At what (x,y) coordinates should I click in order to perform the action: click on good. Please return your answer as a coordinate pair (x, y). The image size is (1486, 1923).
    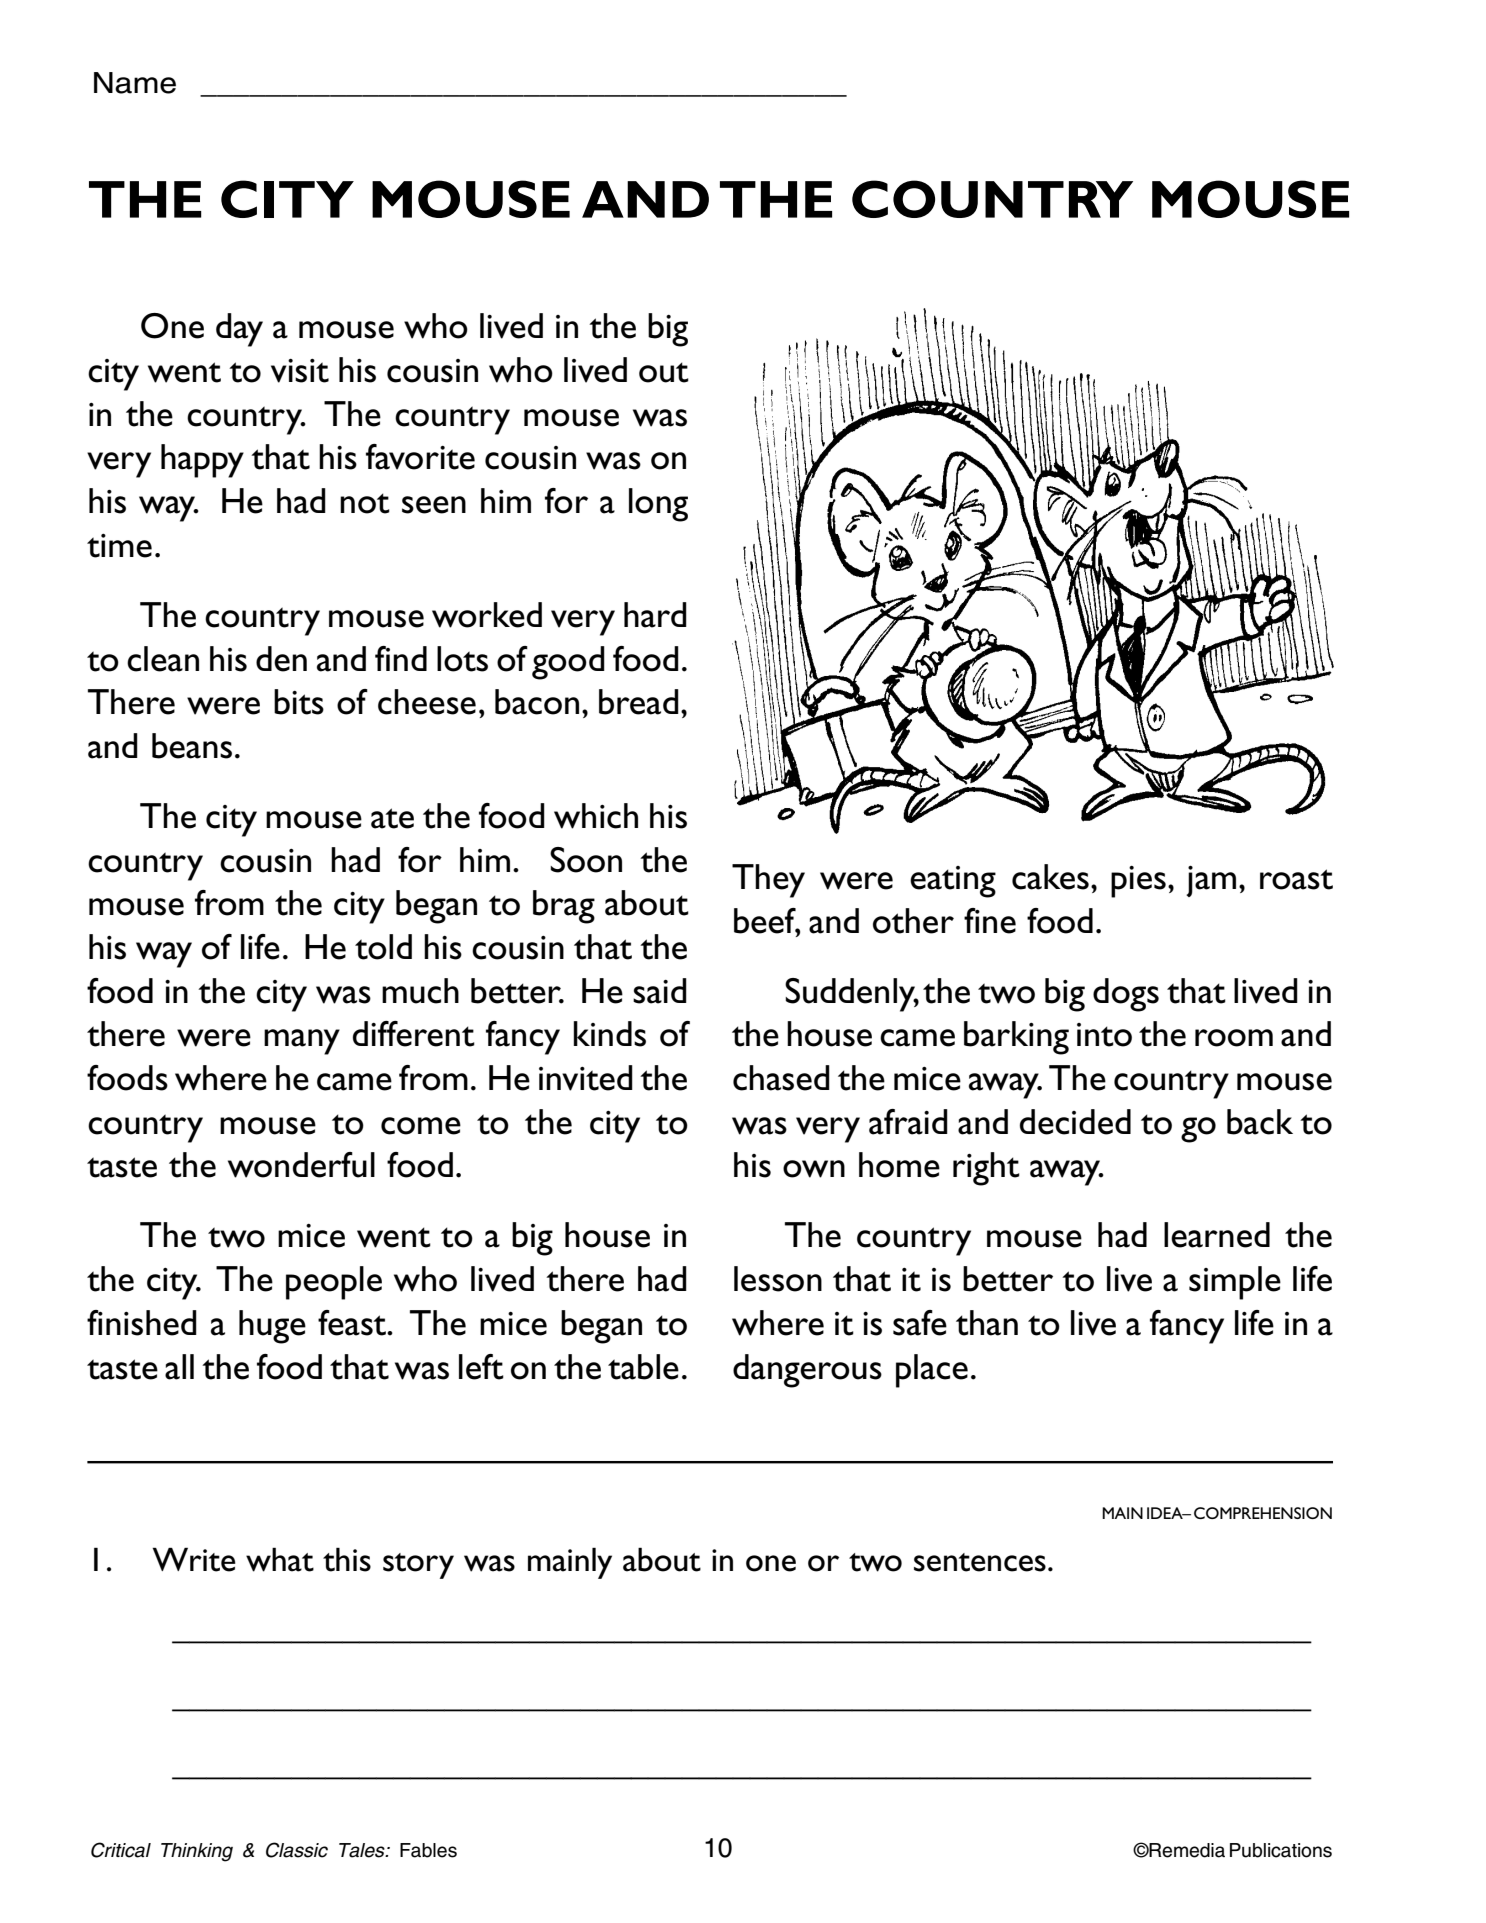
    Looking at the image, I should click on (568, 663).
